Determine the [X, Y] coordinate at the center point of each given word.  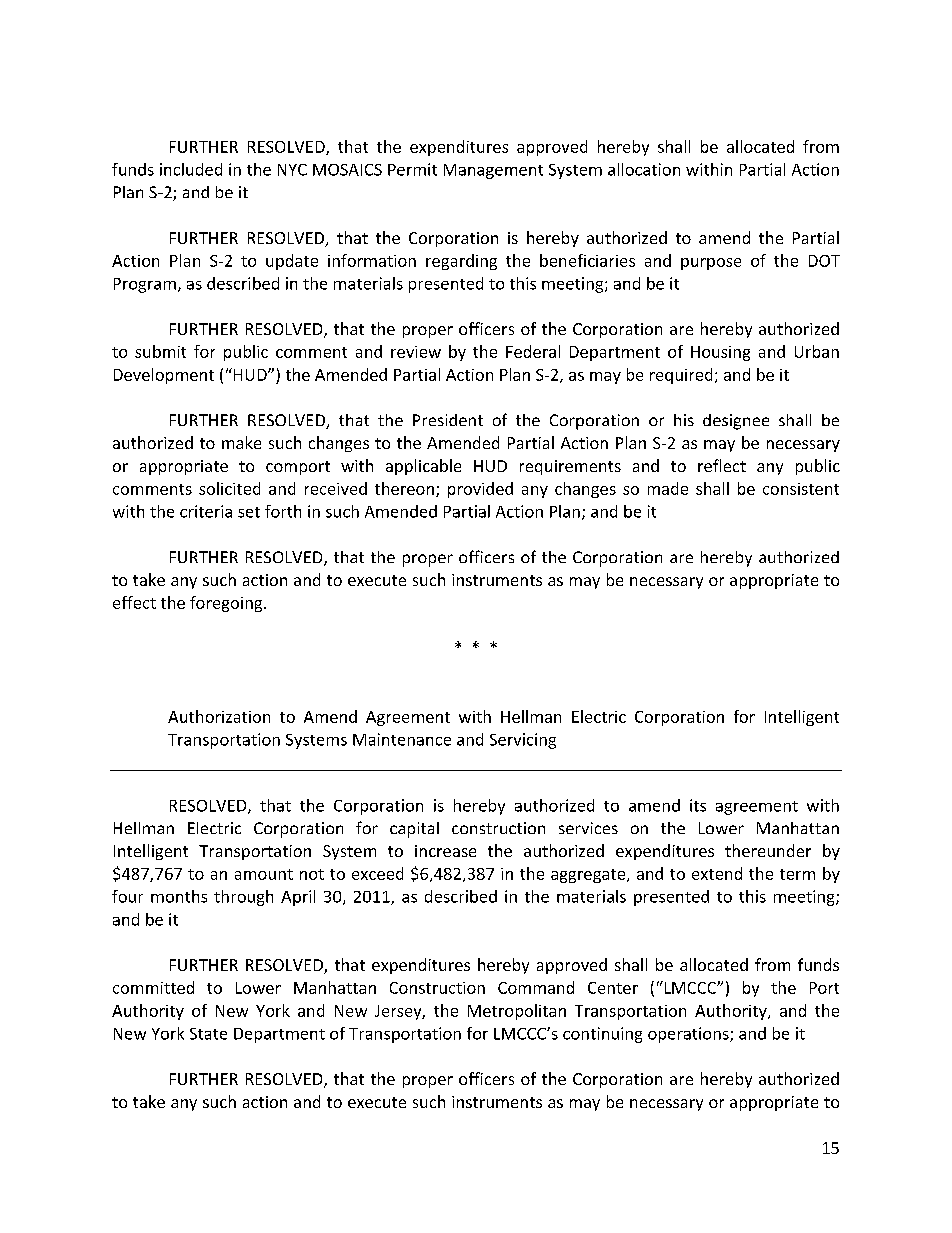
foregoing [227, 604]
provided [480, 490]
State [208, 1034]
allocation [644, 169]
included [191, 169]
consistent [801, 489]
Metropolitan [517, 1012]
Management [493, 171]
